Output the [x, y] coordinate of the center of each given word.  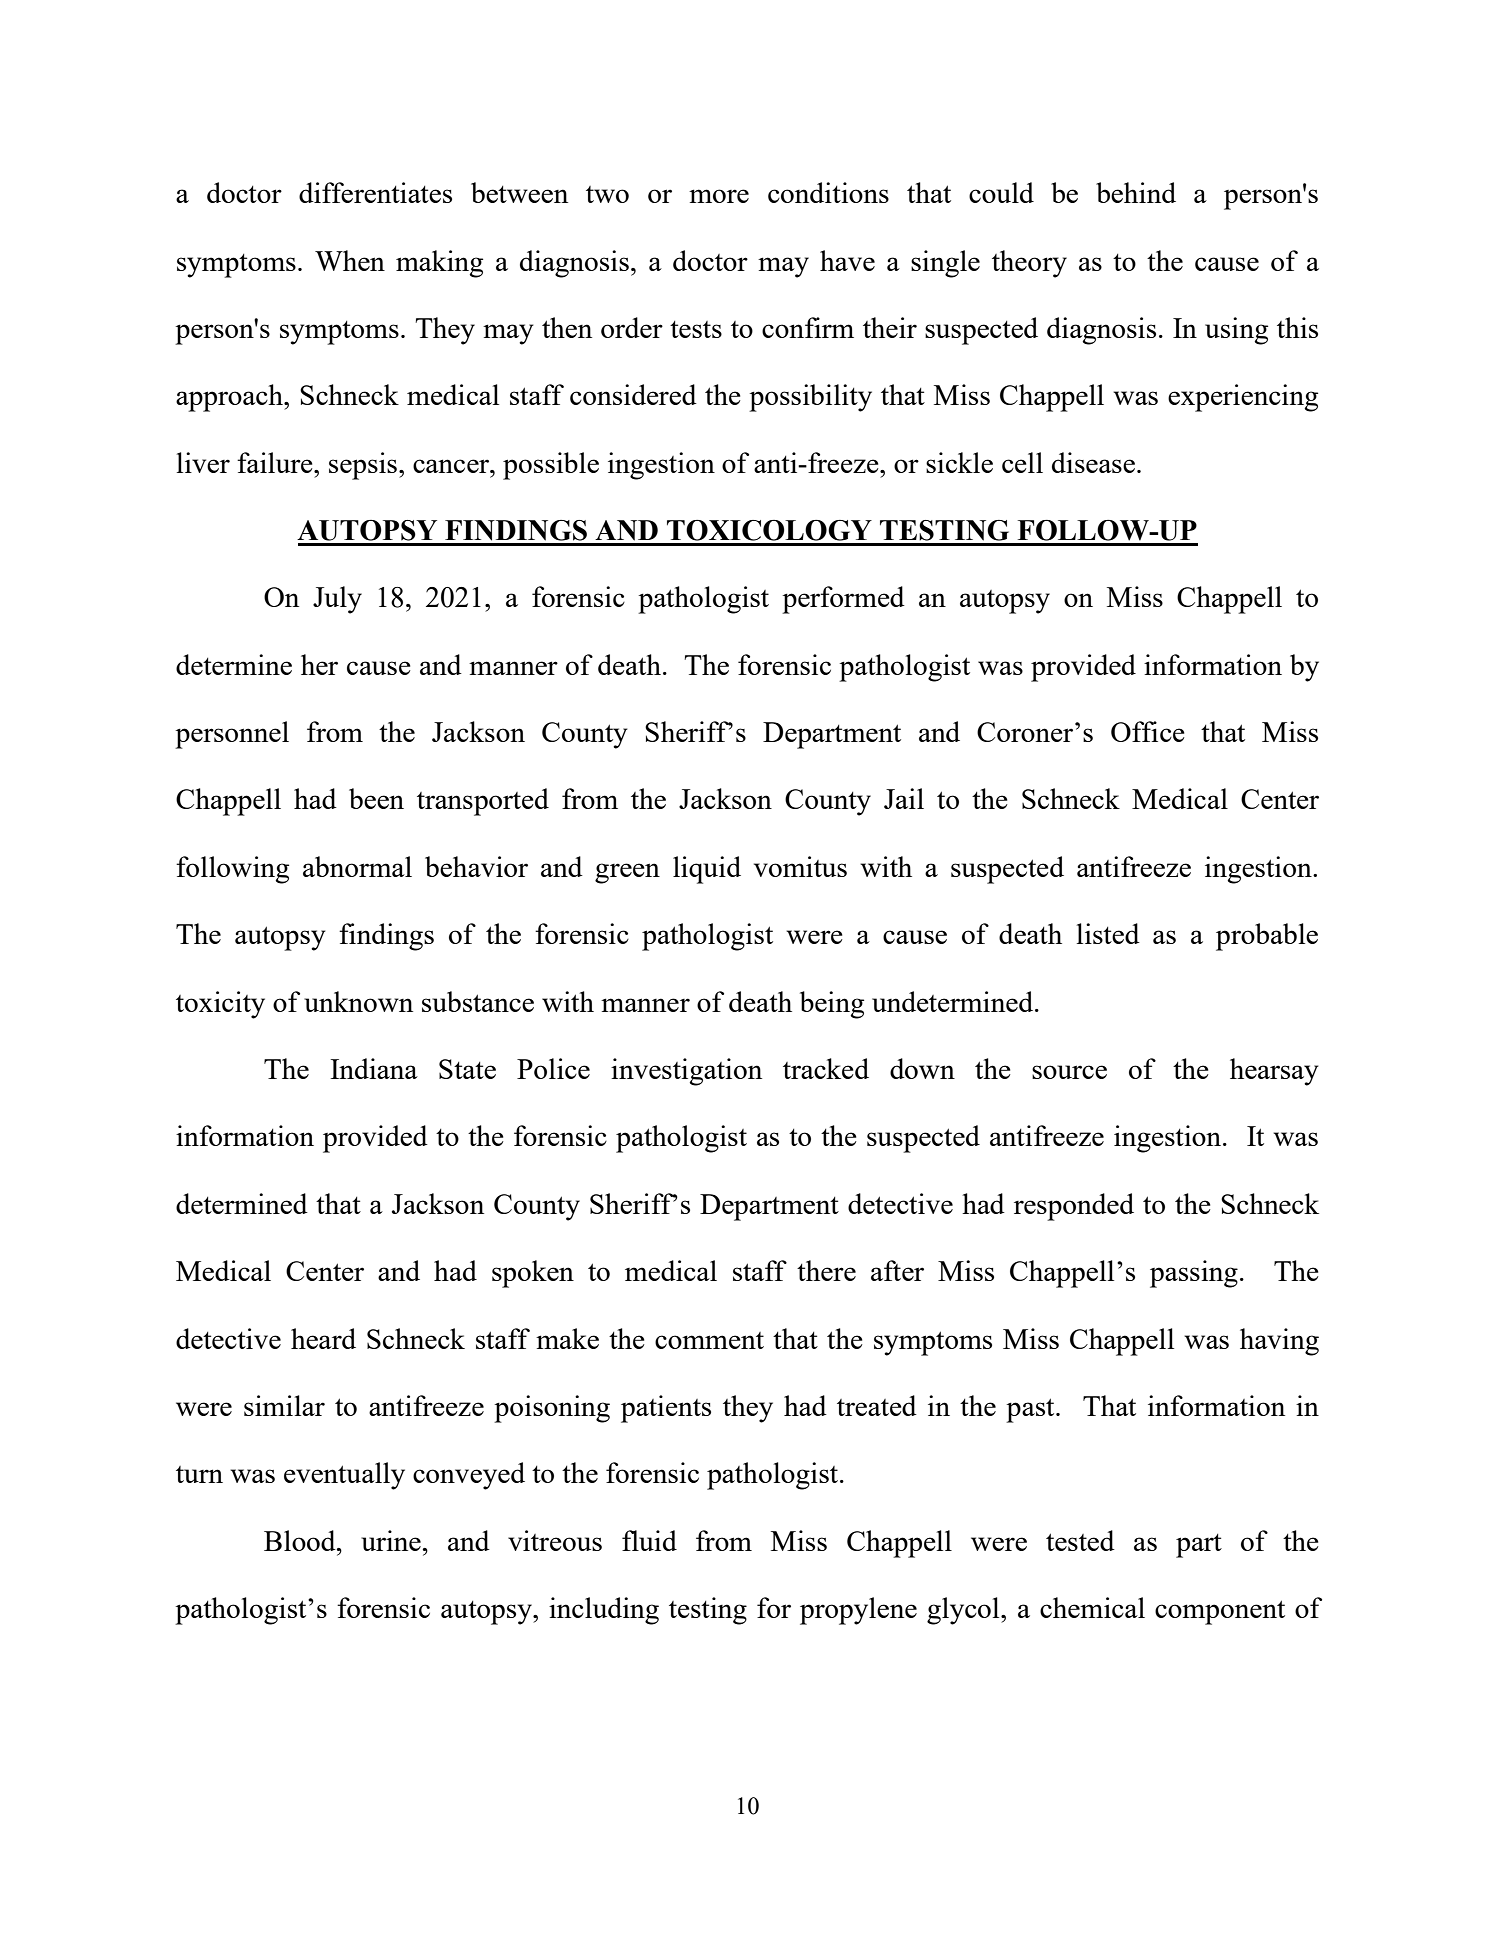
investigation [686, 1072]
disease [1093, 462]
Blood [301, 1540]
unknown [358, 1001]
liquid [707, 870]
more [719, 196]
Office [1148, 731]
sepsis [363, 466]
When [350, 260]
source [1069, 1072]
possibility [810, 398]
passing [1194, 1274]
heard [323, 1338]
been [376, 798]
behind [1136, 192]
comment [709, 1340]
